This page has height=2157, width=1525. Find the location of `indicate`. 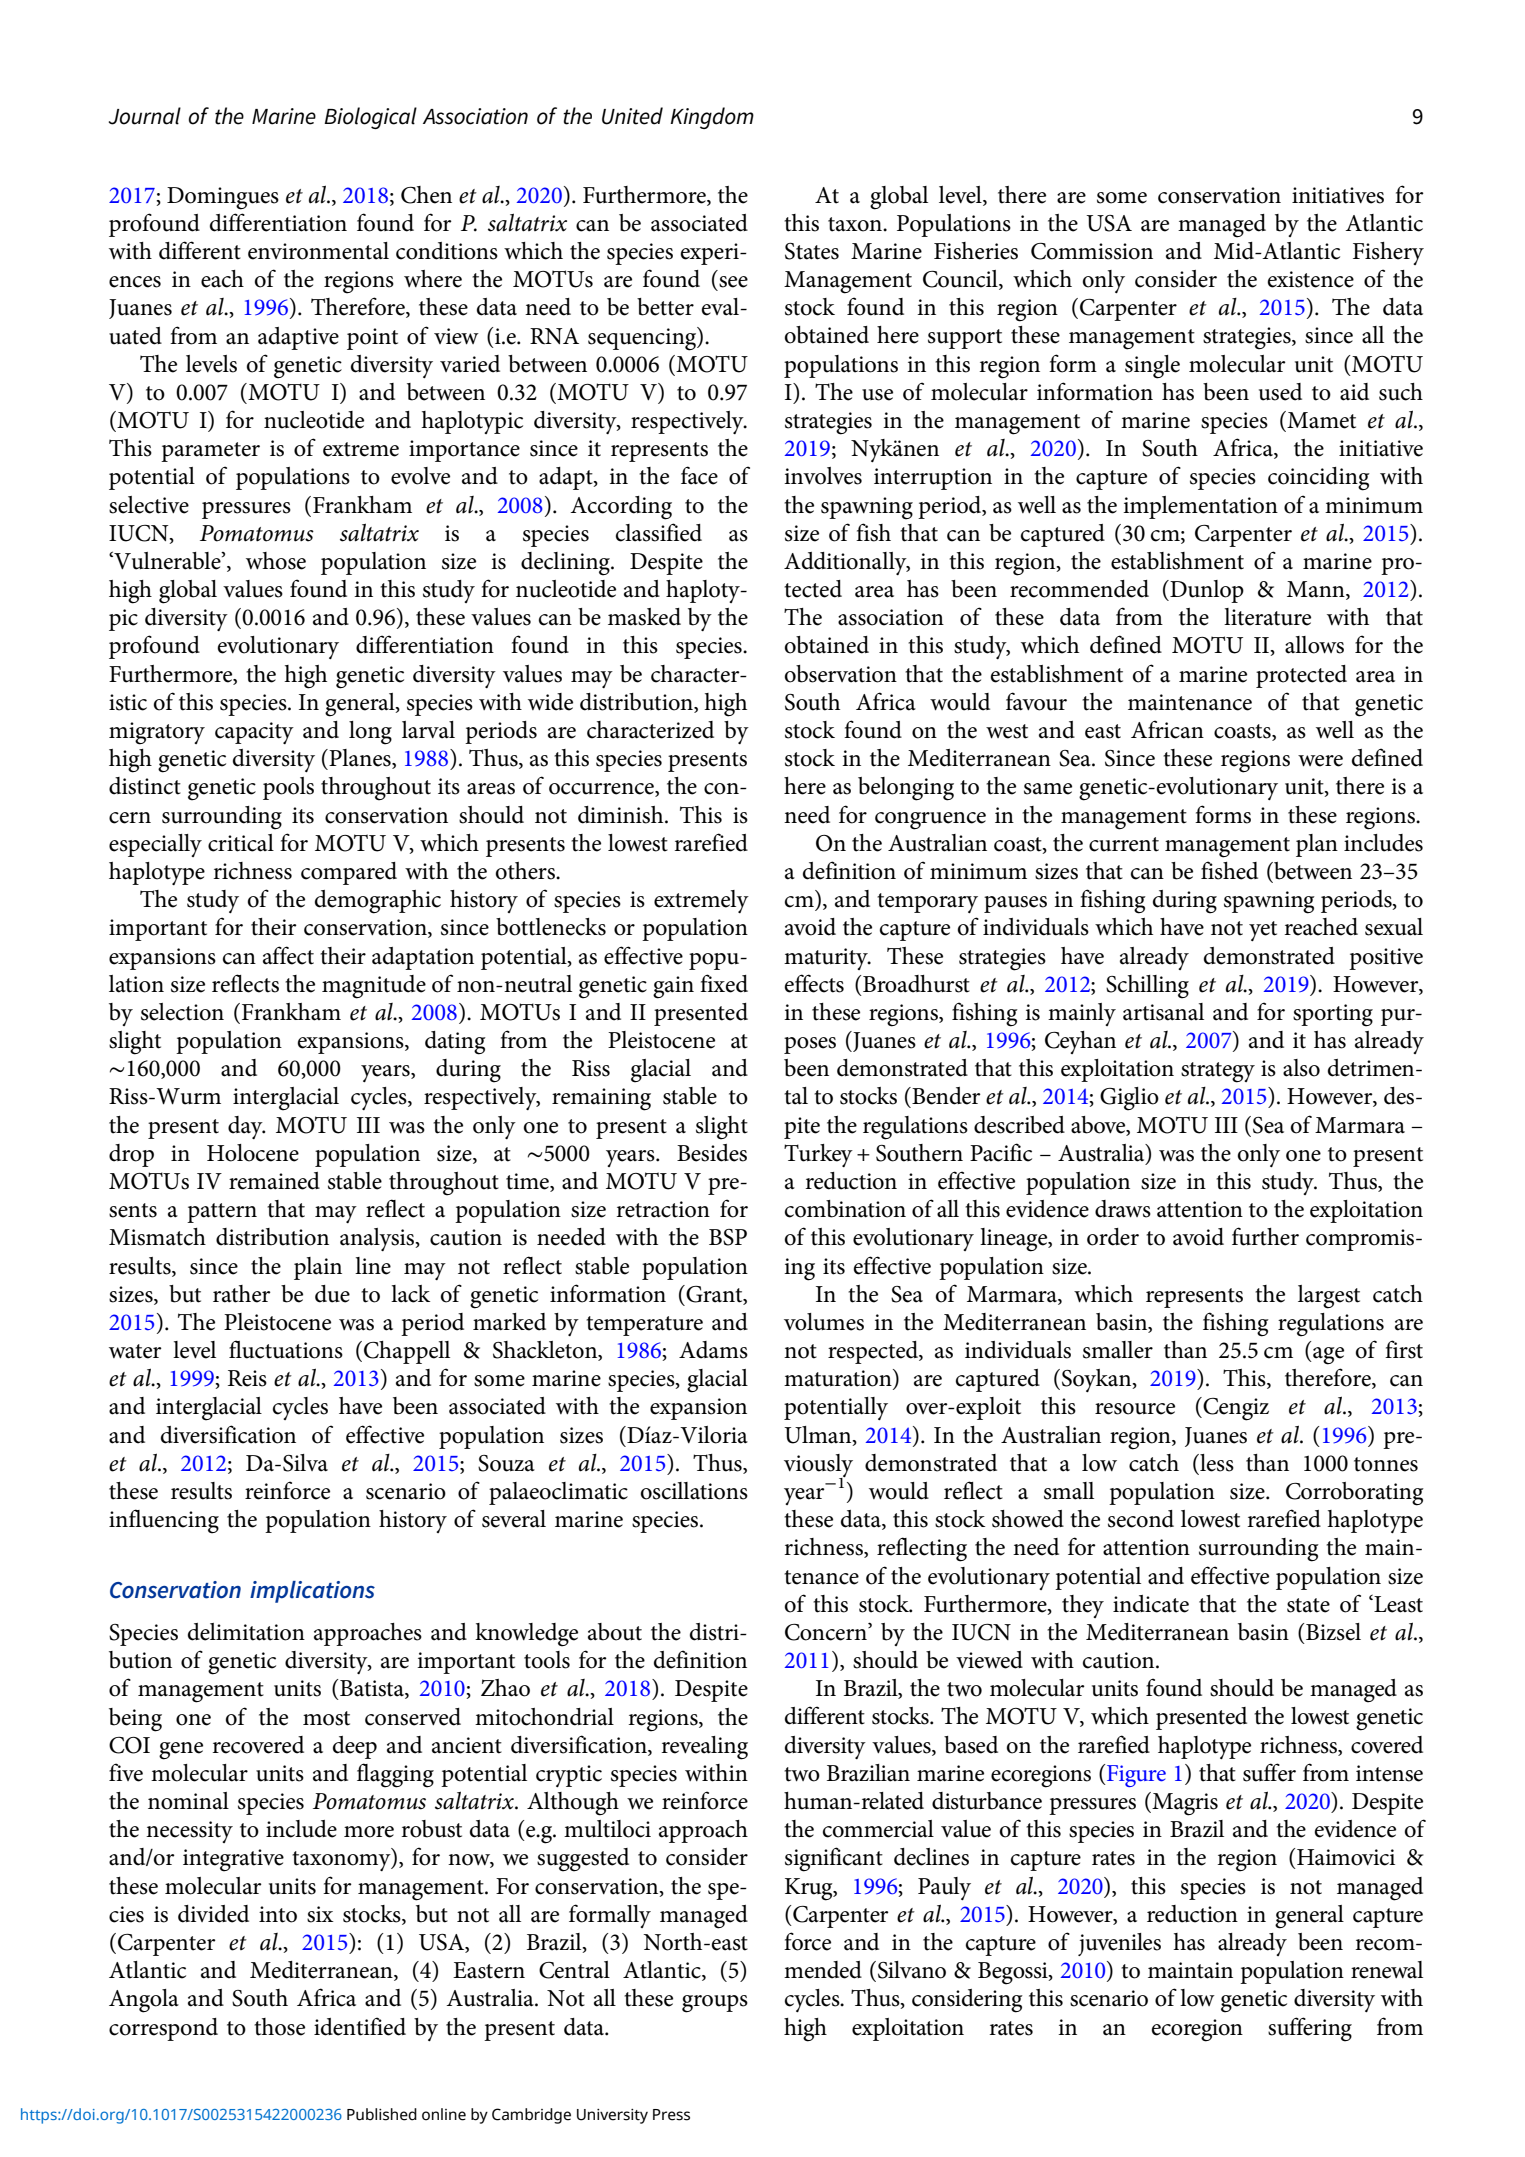

indicate is located at coordinates (1151, 1604).
